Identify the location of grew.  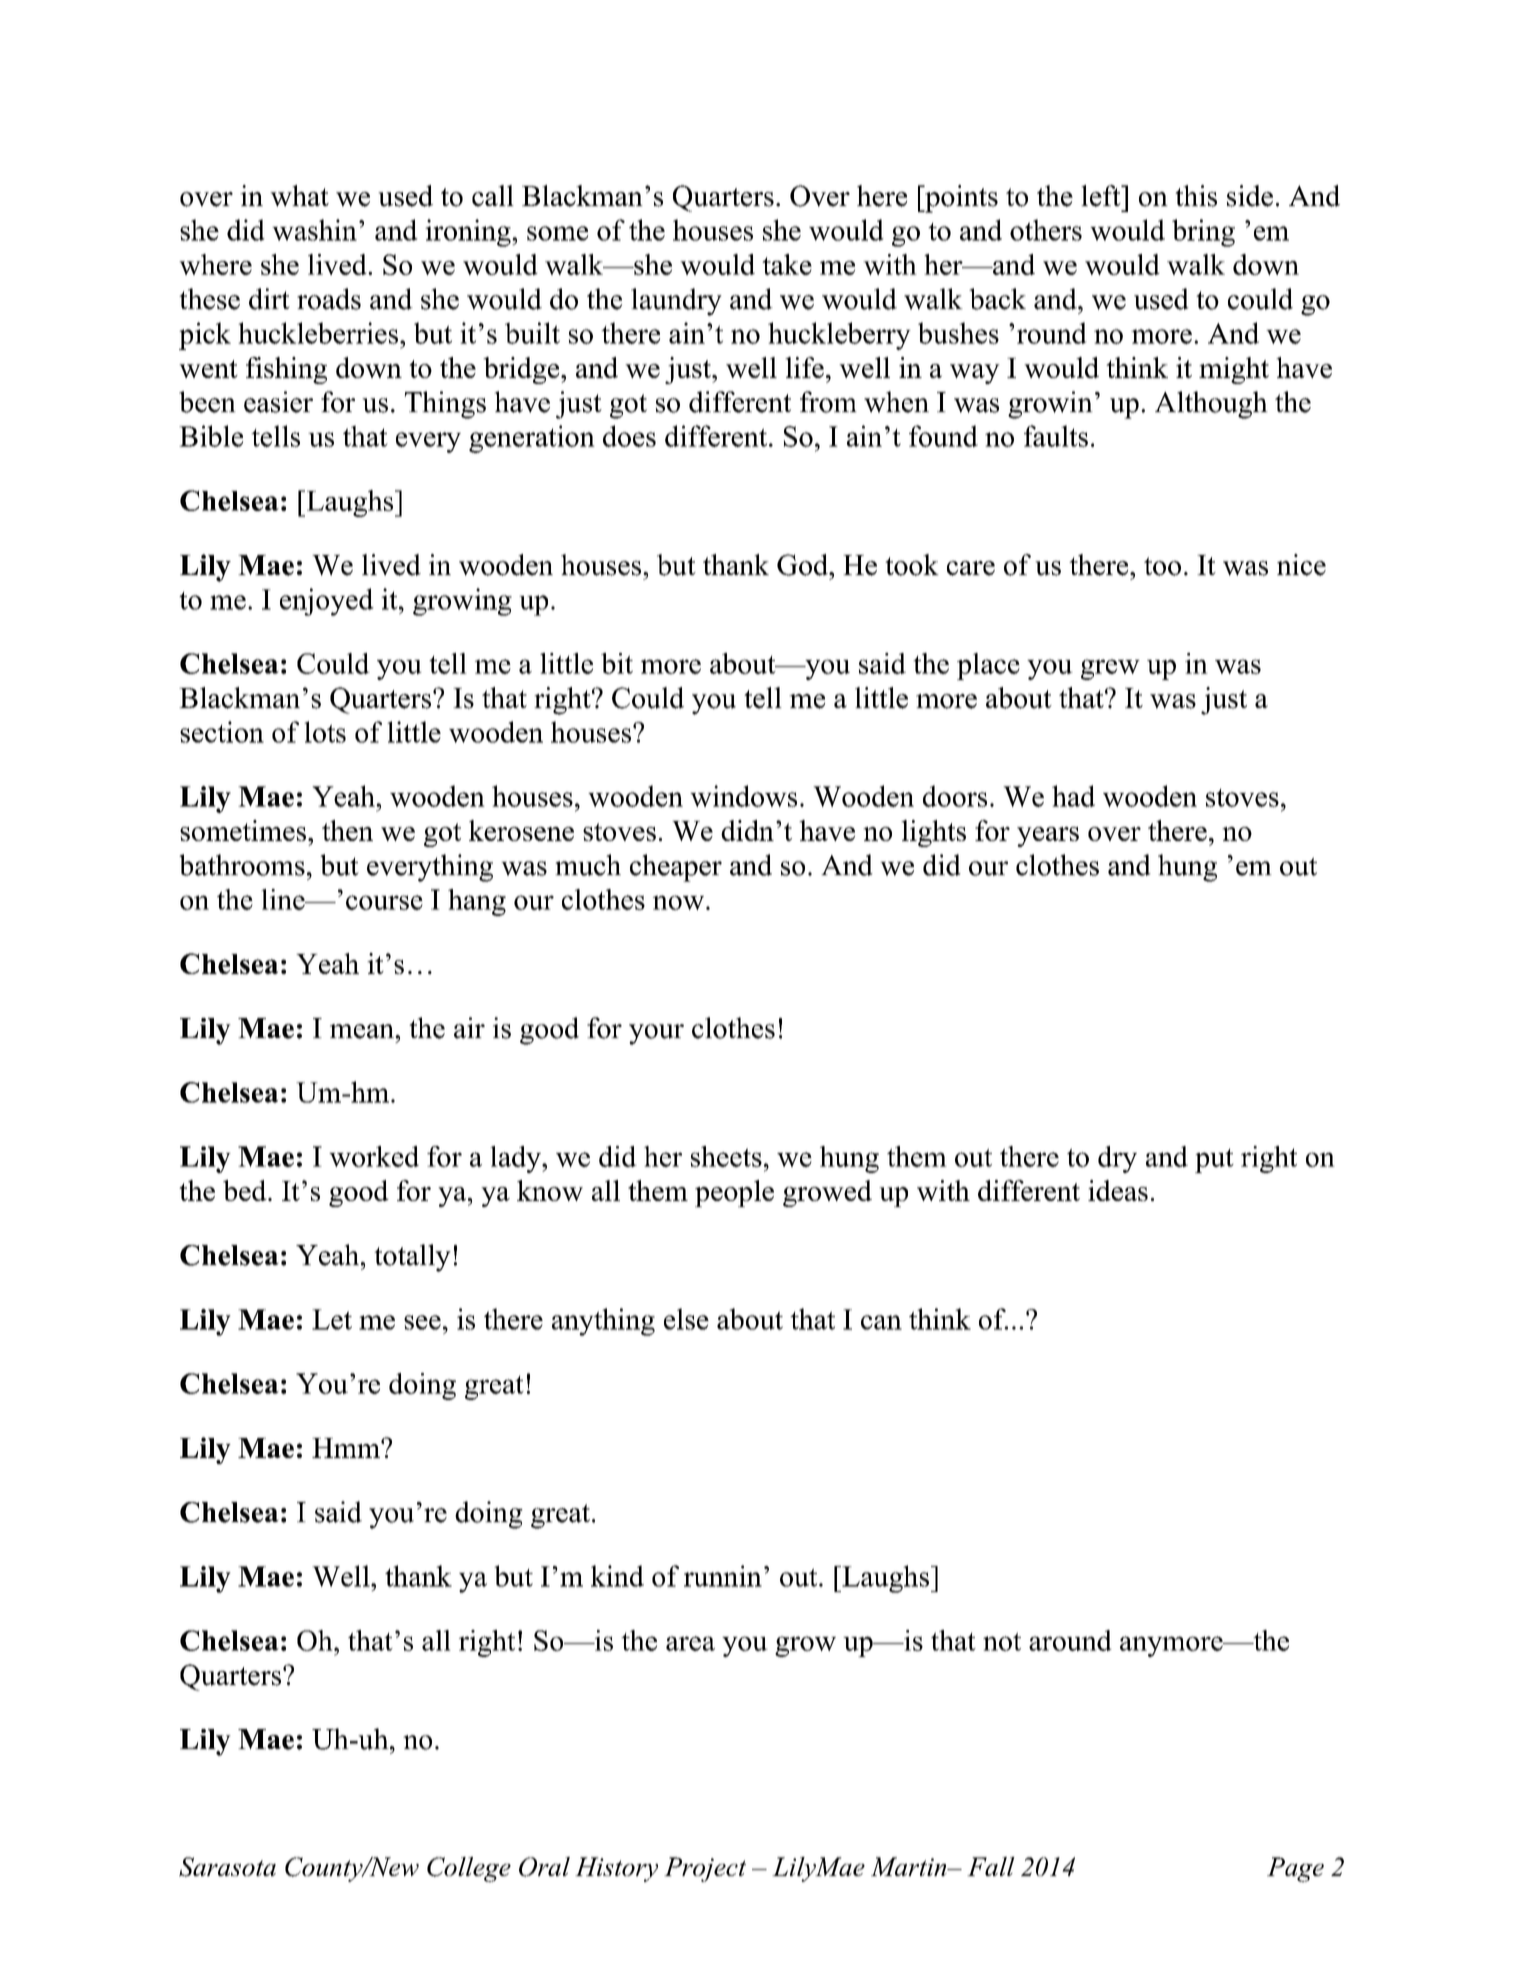
(1110, 669).
